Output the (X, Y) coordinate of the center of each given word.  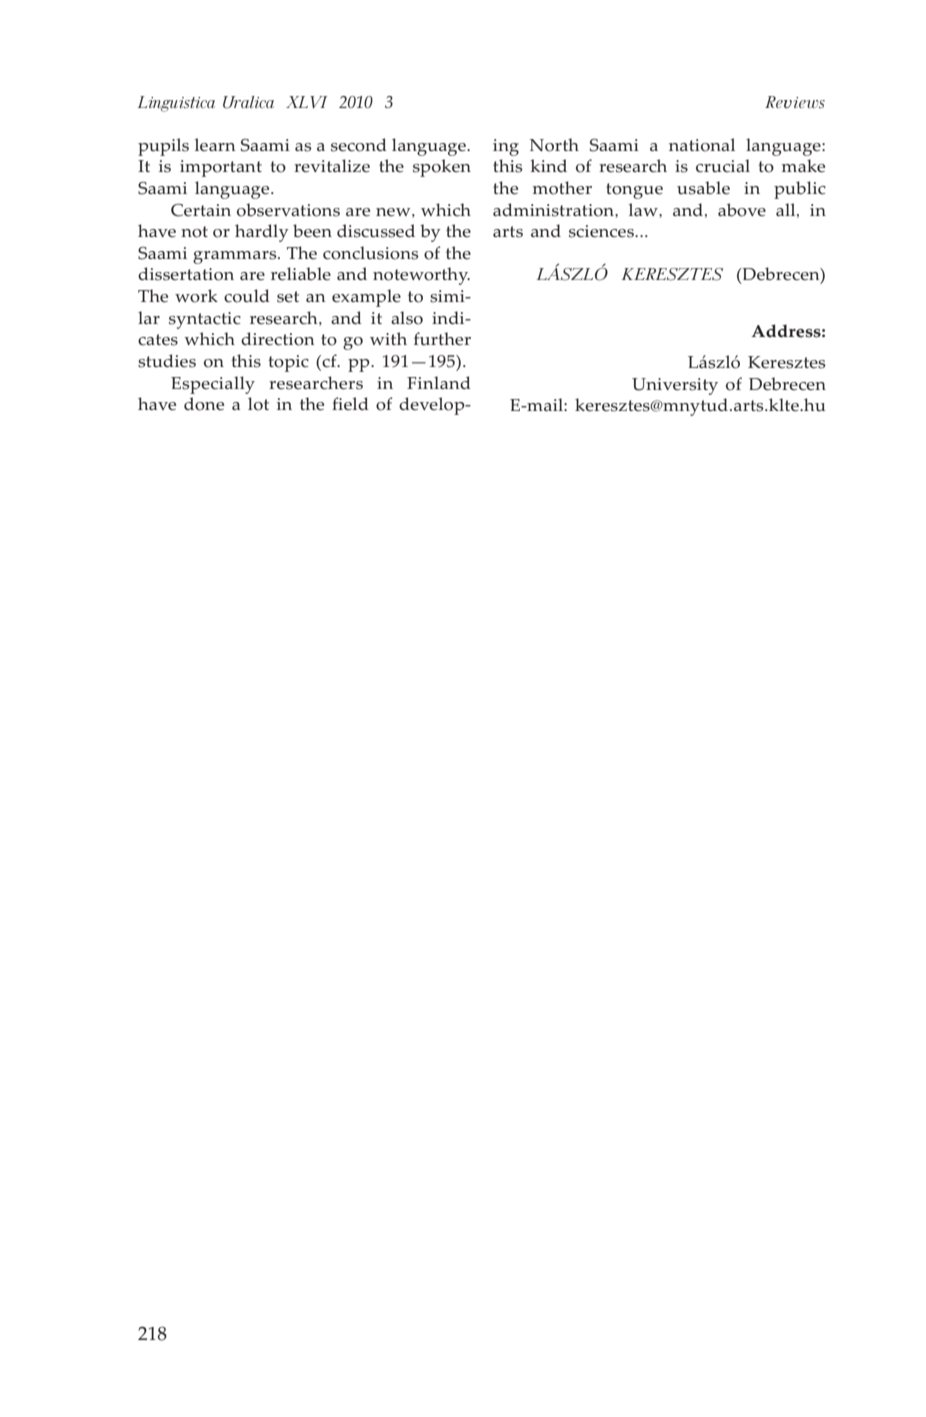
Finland (439, 382)
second (359, 145)
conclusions (371, 253)
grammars (236, 257)
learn (215, 145)
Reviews (795, 102)
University (675, 386)
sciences (602, 231)
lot (258, 404)
